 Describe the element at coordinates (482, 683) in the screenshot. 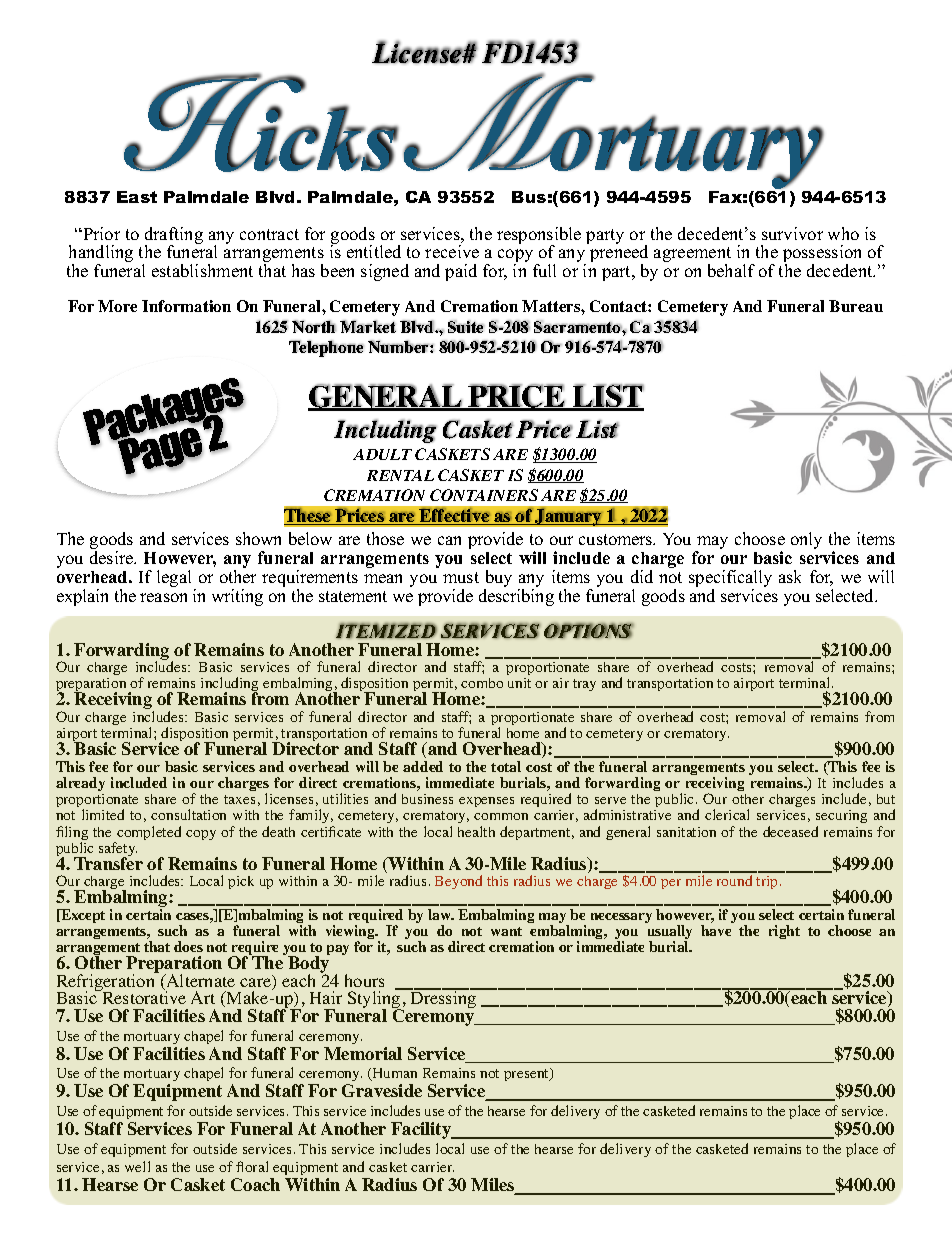

I see `combo` at that location.
